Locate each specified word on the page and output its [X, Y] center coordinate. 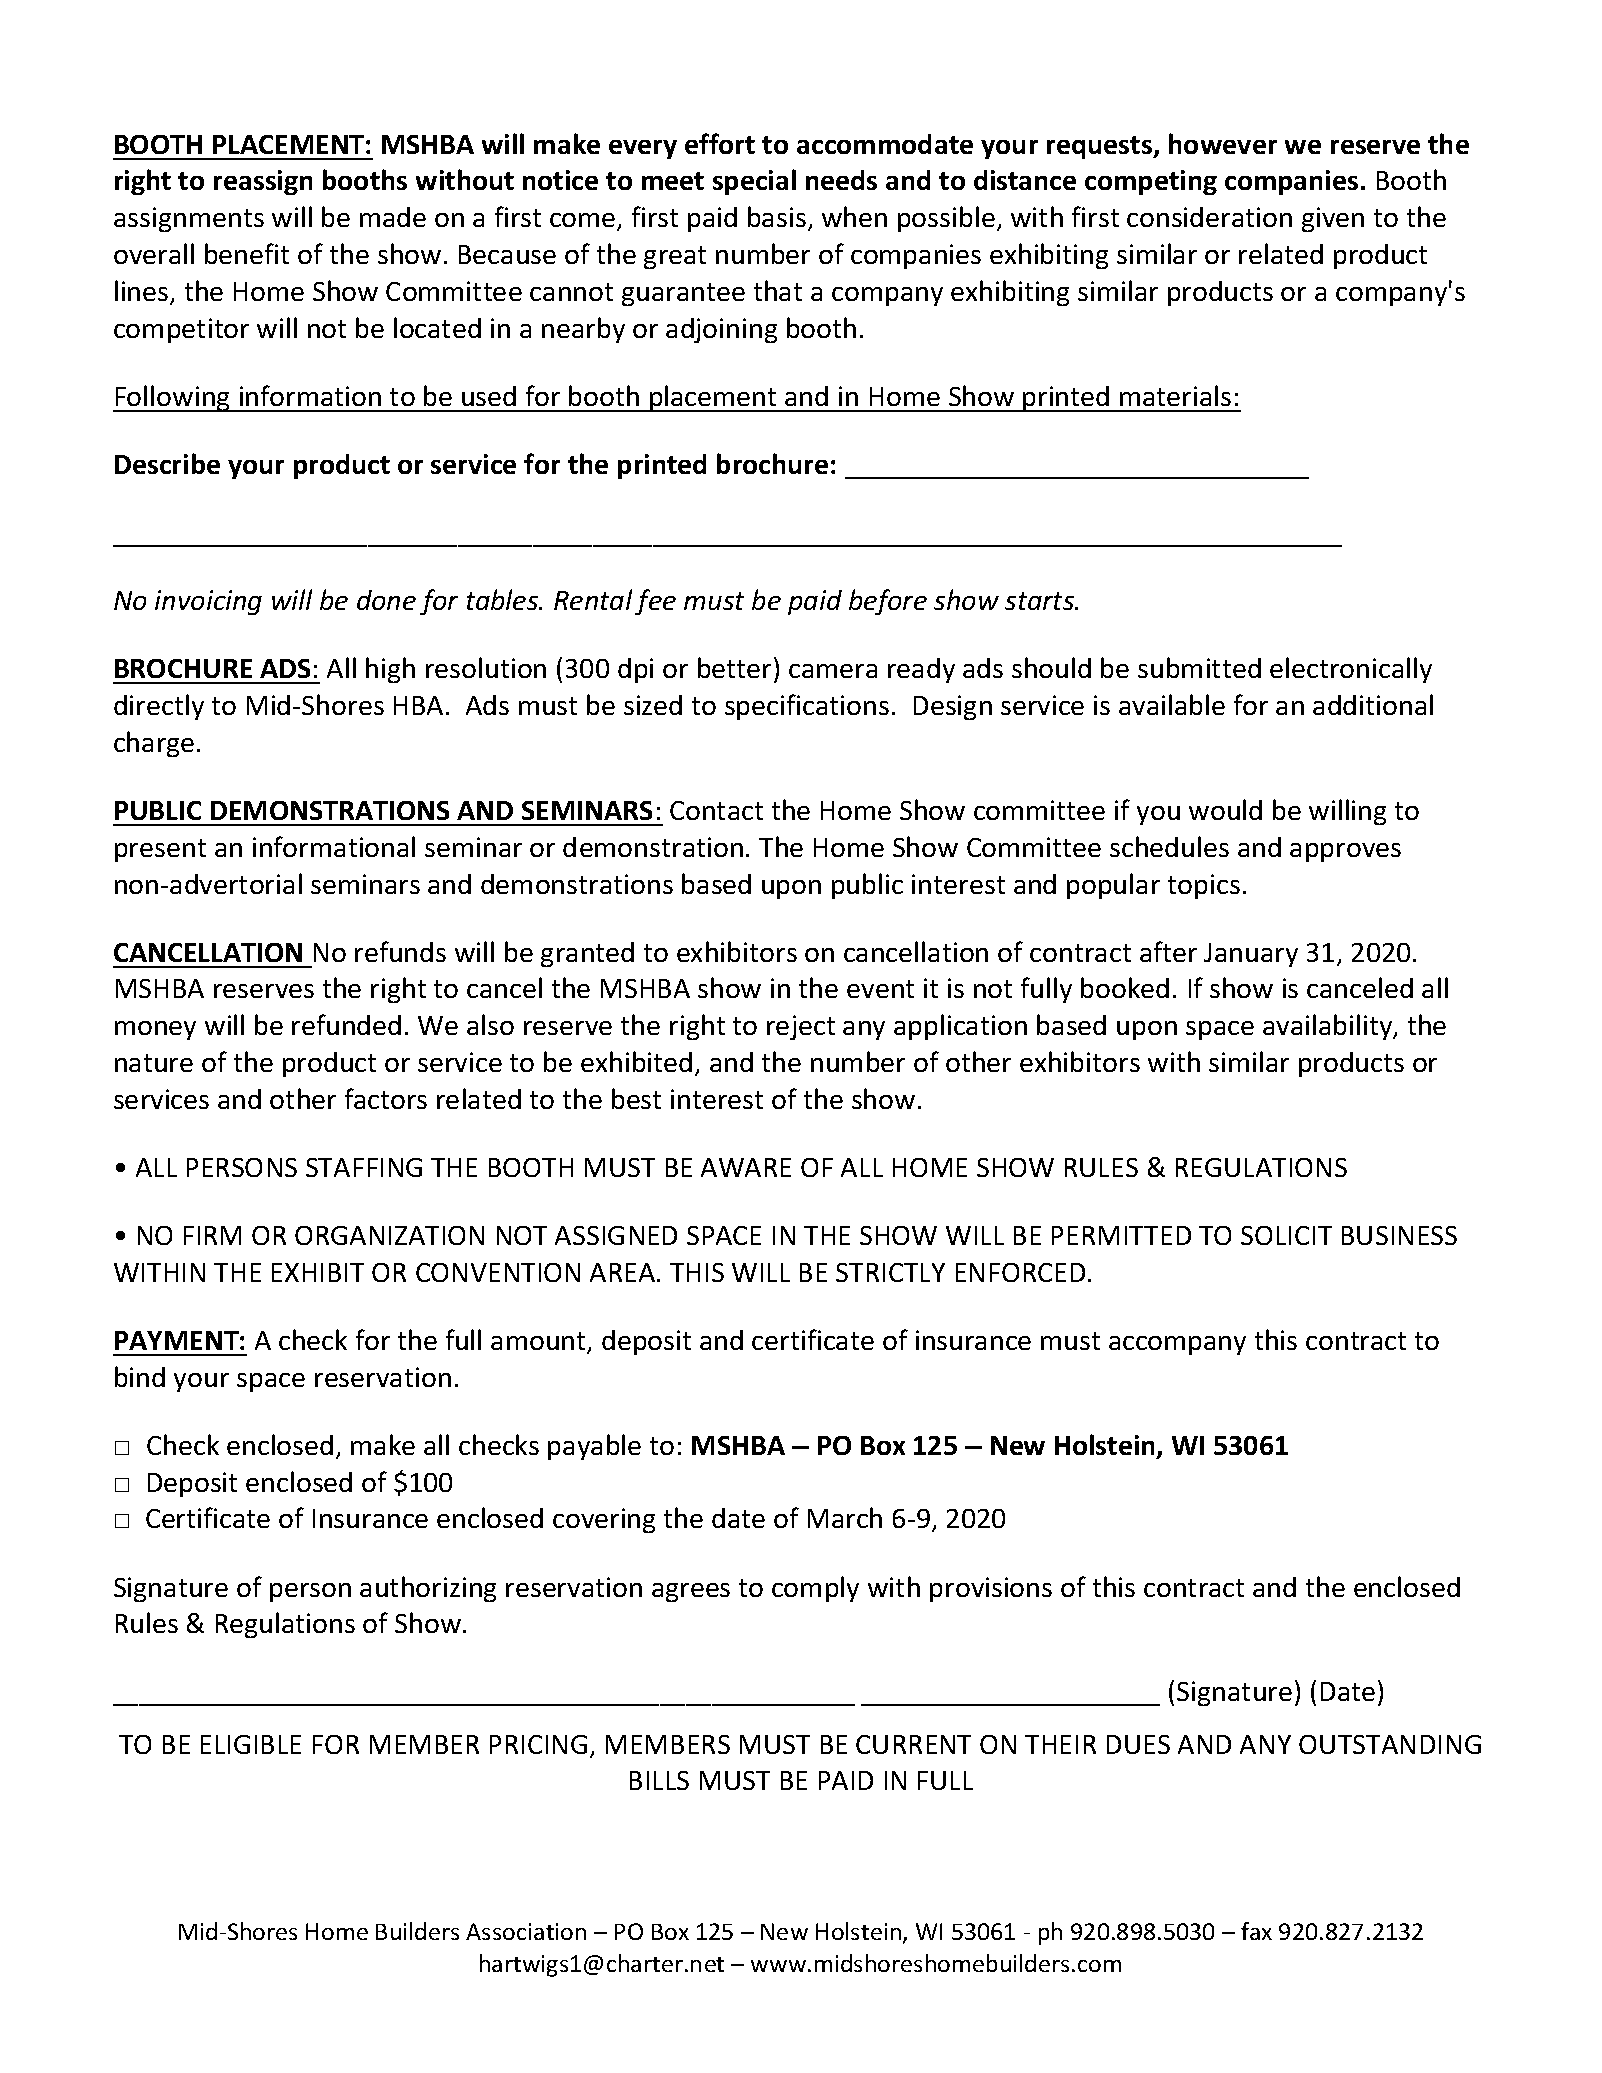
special [754, 182]
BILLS [659, 1780]
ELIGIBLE [251, 1744]
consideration [1209, 217]
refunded [346, 1024]
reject [801, 1027]
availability [1329, 1027]
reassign [263, 182]
